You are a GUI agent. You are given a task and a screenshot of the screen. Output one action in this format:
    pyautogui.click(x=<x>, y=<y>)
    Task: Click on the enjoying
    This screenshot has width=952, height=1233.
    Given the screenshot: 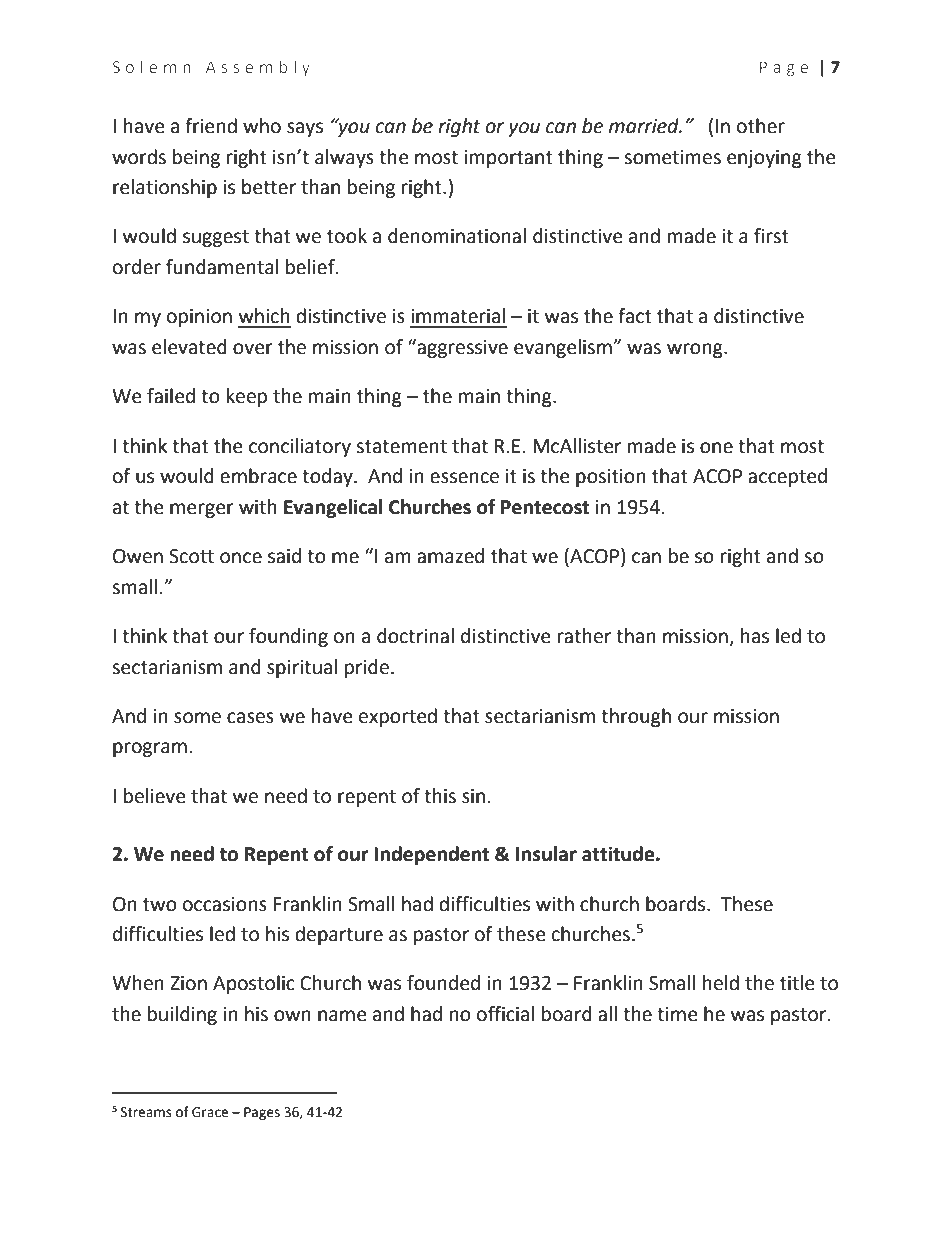 What is the action you would take?
    pyautogui.click(x=764, y=159)
